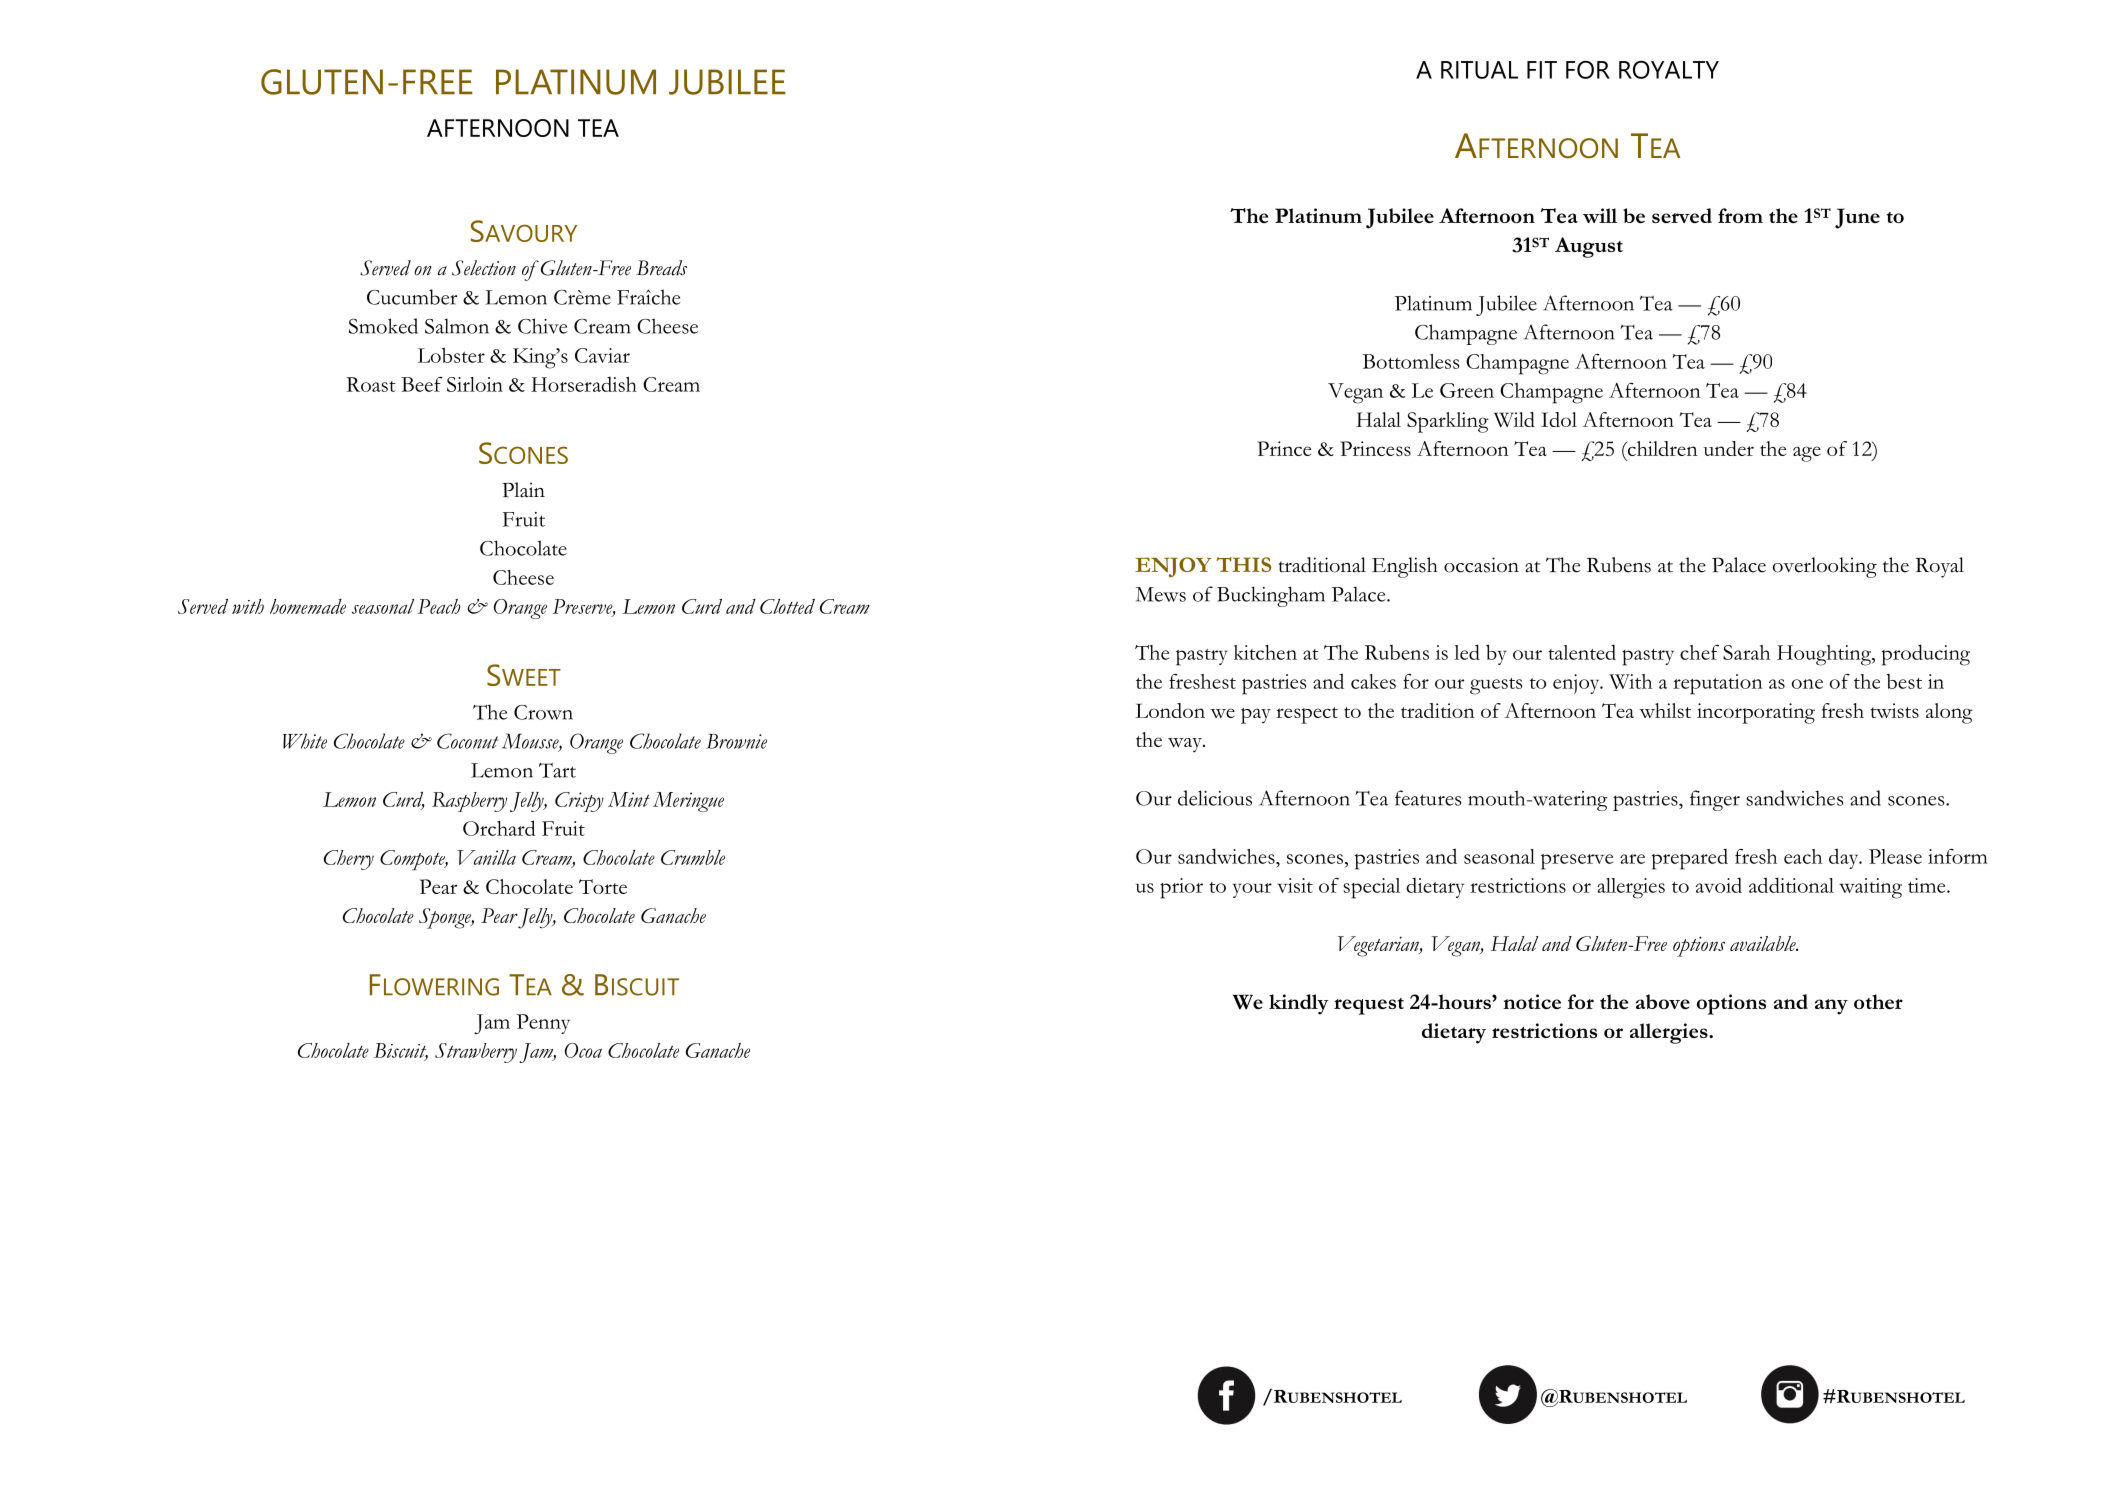 This document has height=1488, width=2104. I want to click on August, so click(1589, 247).
